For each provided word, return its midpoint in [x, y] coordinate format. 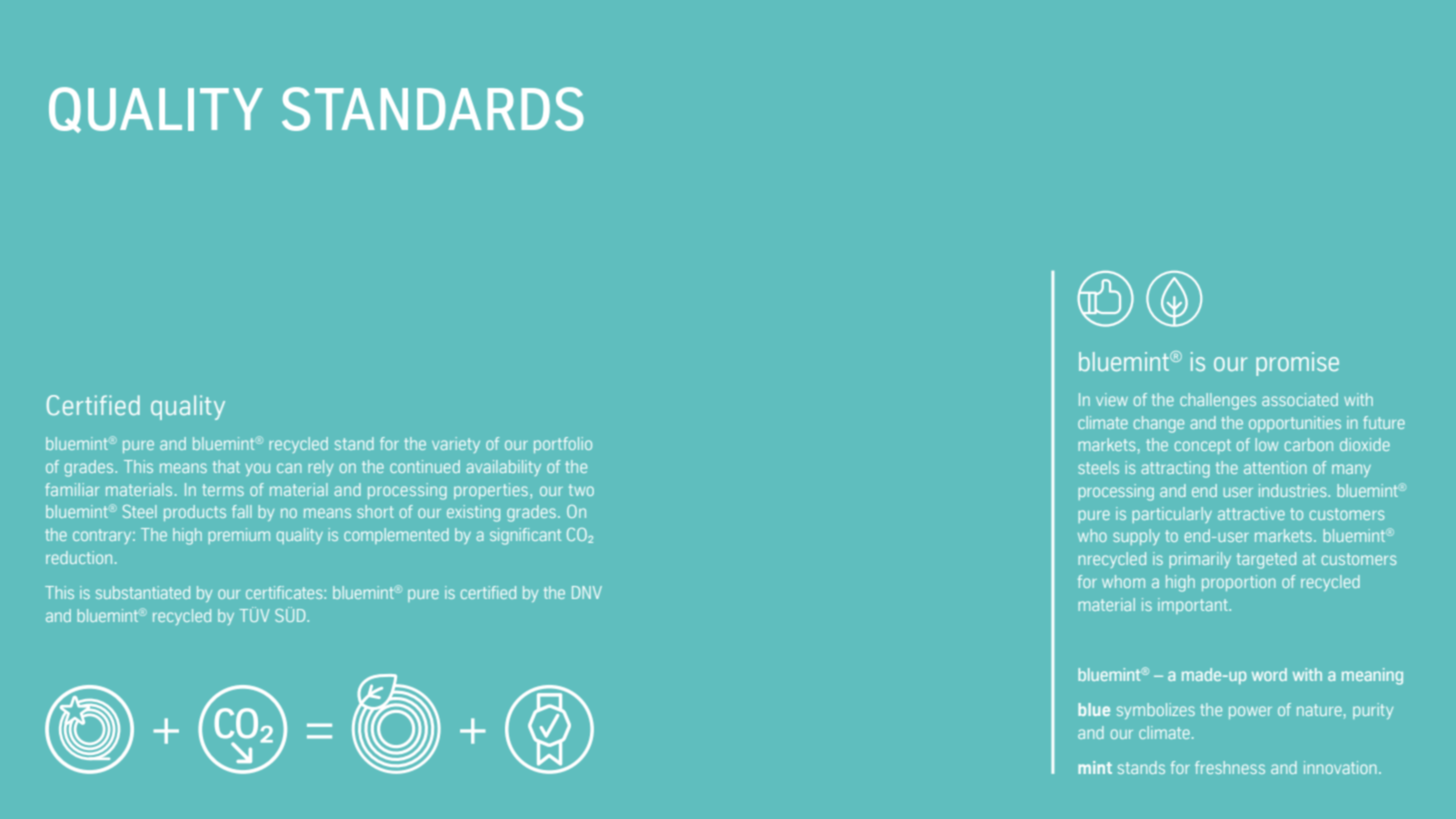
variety [456, 445]
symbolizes [1156, 711]
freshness [1230, 767]
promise [1297, 364]
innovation [1340, 767]
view [1112, 399]
